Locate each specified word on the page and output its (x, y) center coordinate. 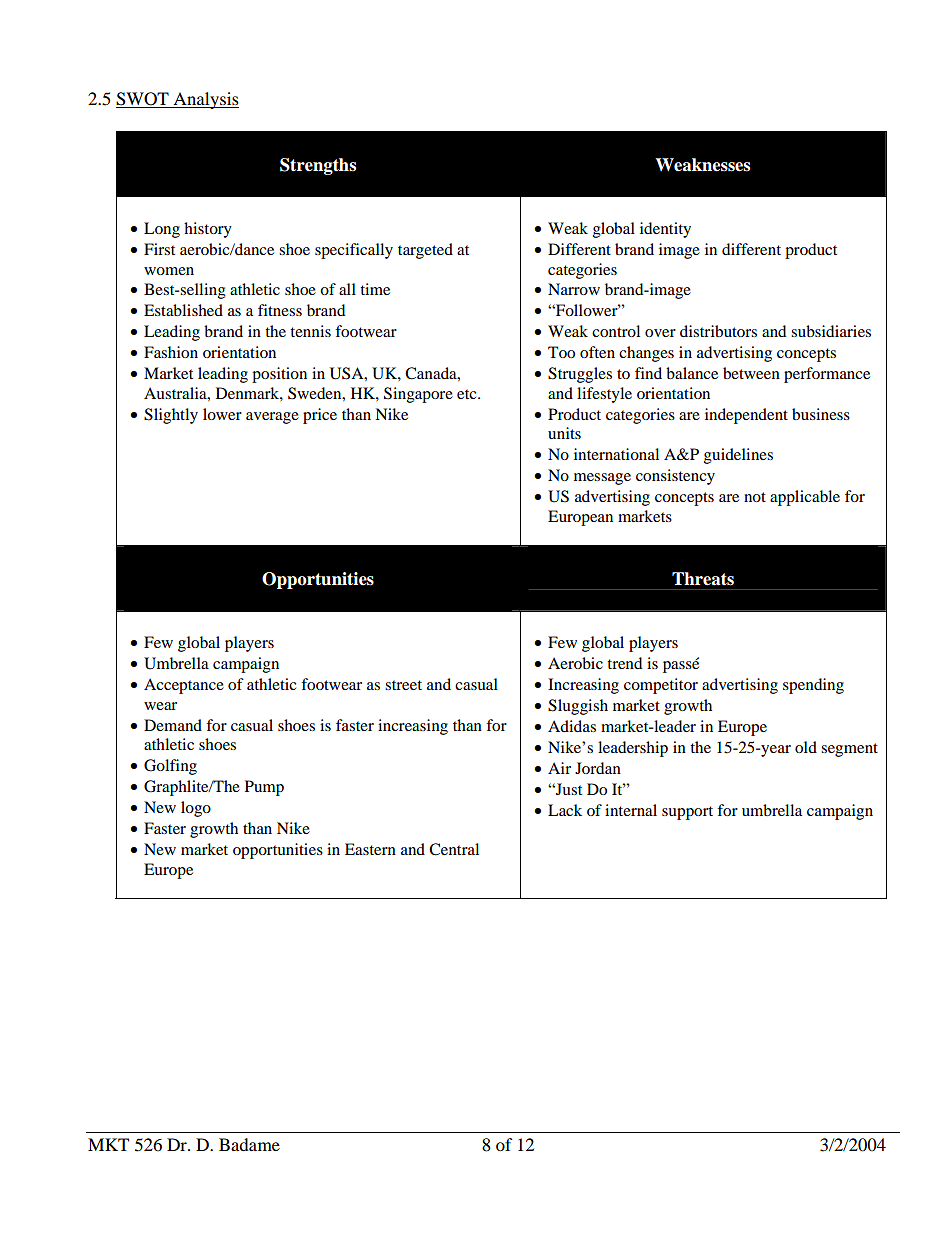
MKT (108, 1144)
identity (665, 230)
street (403, 685)
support (687, 813)
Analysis (205, 100)
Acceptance (184, 686)
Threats (703, 579)
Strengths (318, 166)
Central (454, 849)
